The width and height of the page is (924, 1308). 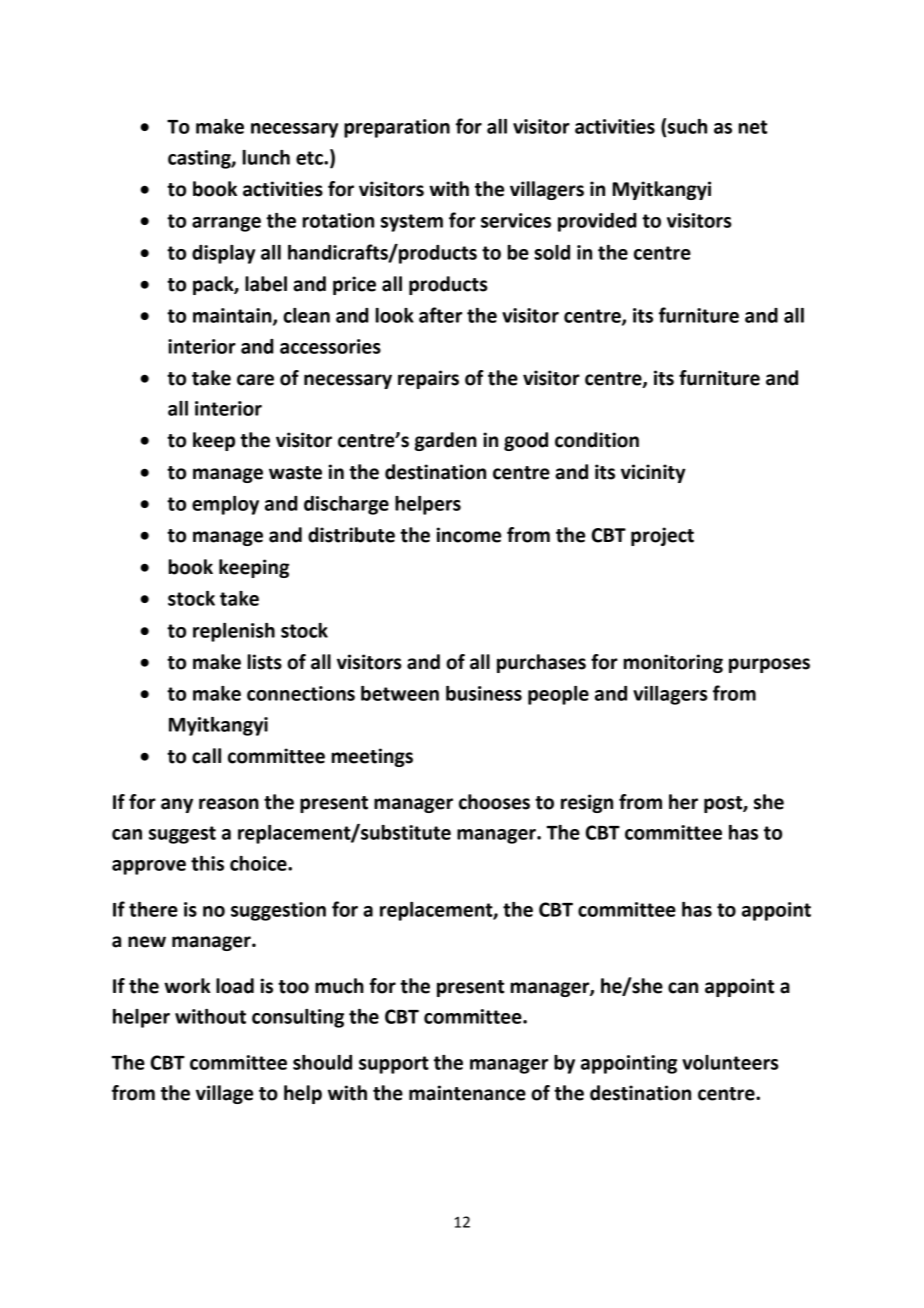 I want to click on lunch, so click(x=266, y=157).
